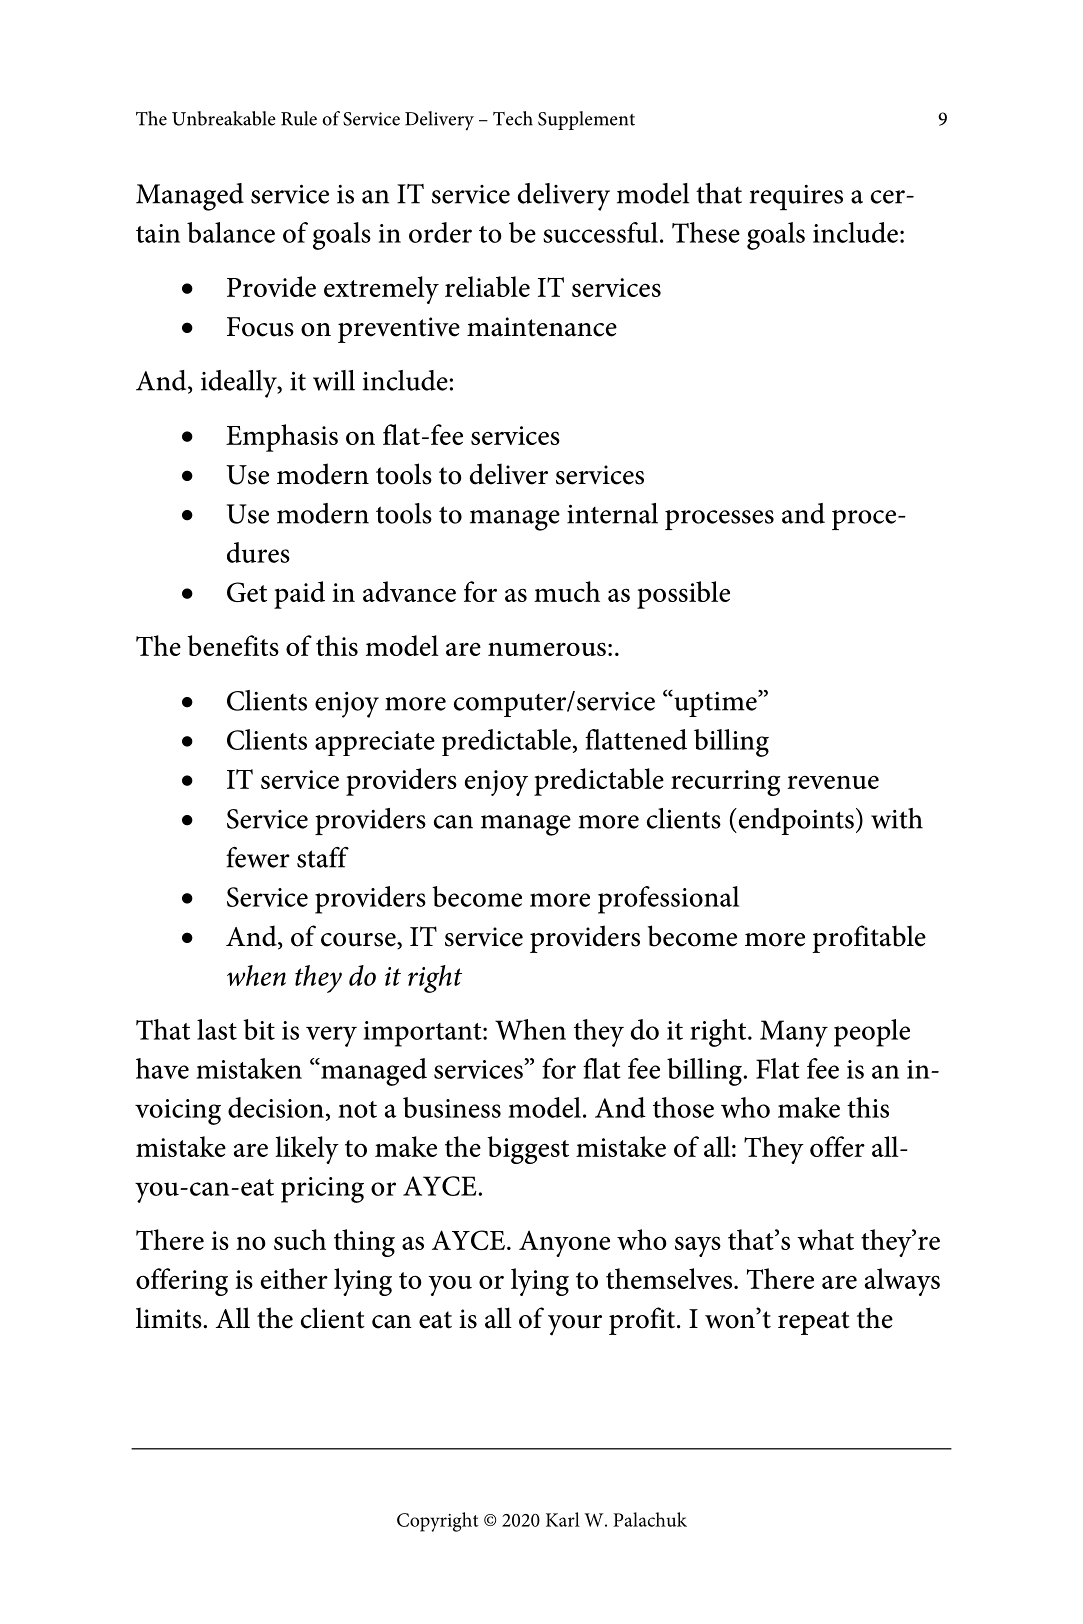 This image has height=1624, width=1083. What do you see at coordinates (668, 900) in the image?
I see `professional` at bounding box center [668, 900].
